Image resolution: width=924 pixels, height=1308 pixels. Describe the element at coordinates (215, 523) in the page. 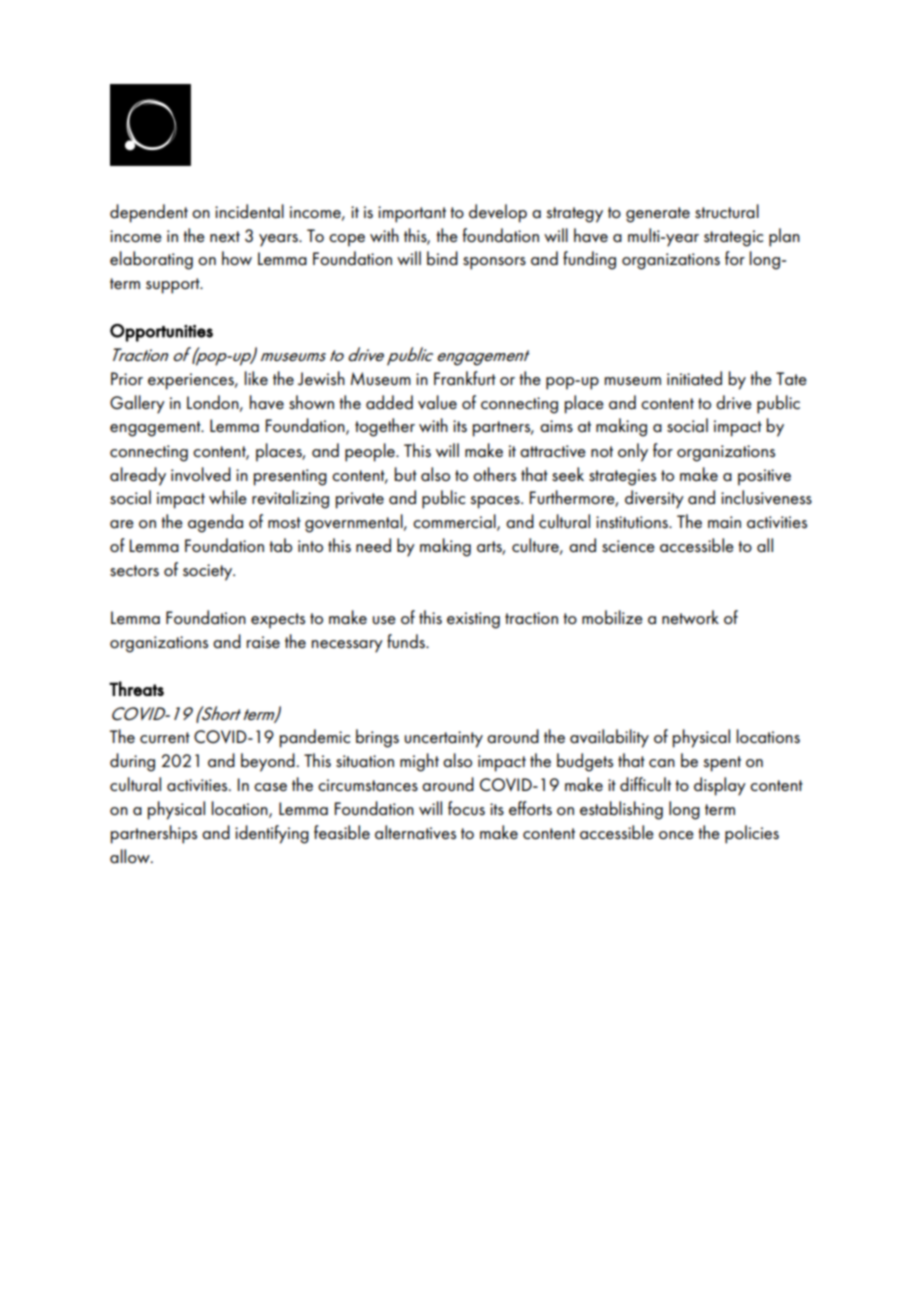

I see `agenda` at that location.
